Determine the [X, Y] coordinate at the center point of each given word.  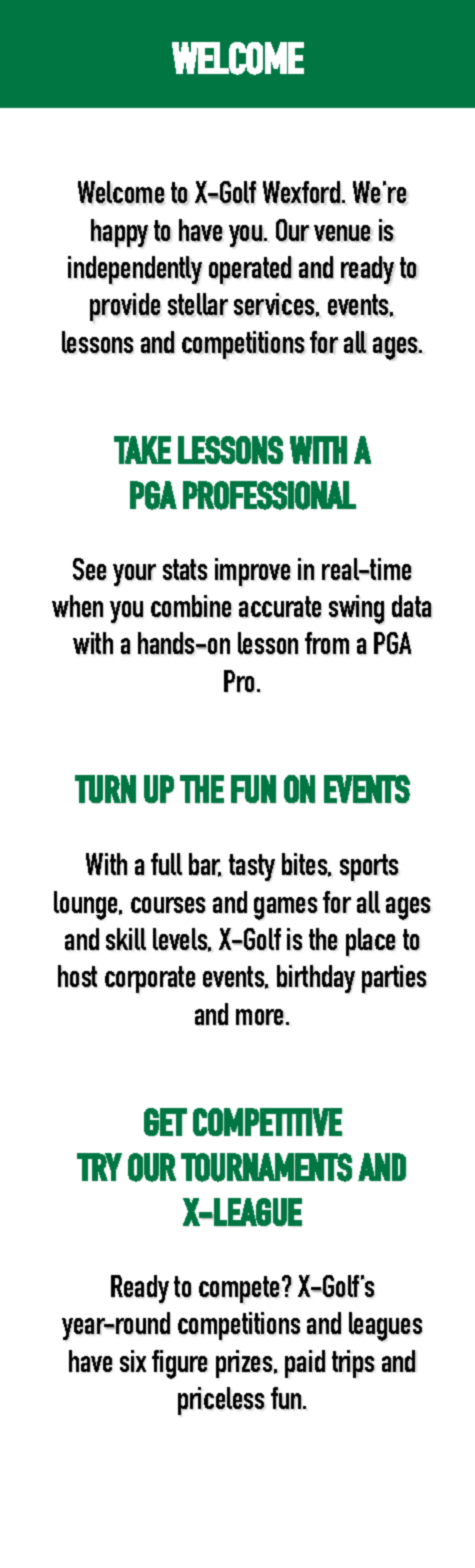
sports [369, 867]
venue [342, 233]
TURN [105, 789]
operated [250, 270]
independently [135, 270]
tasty [252, 867]
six [133, 1361]
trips [353, 1364]
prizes [245, 1364]
